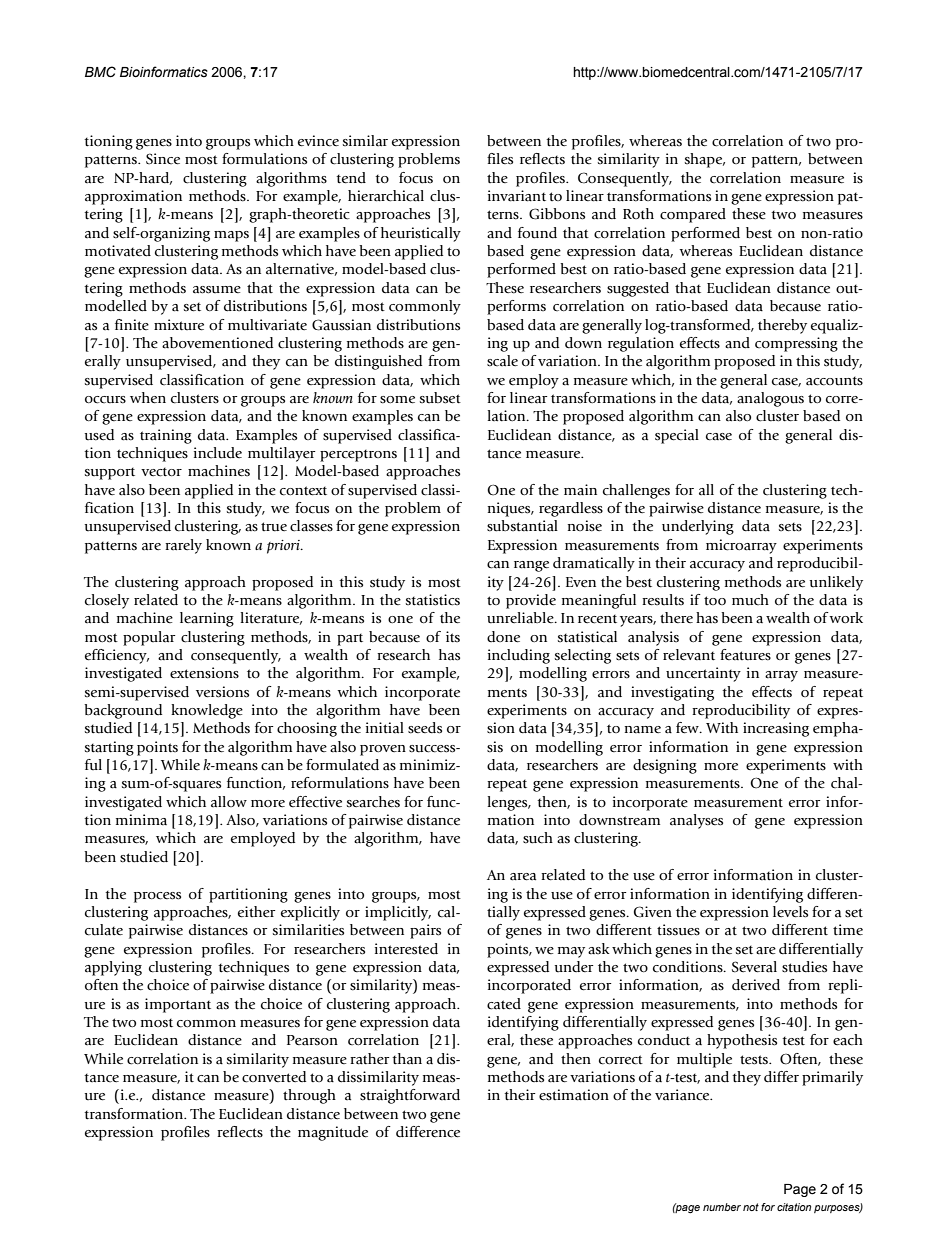 The height and width of the screenshot is (1237, 952). What do you see at coordinates (274, 1077) in the screenshot?
I see `converted` at bounding box center [274, 1077].
